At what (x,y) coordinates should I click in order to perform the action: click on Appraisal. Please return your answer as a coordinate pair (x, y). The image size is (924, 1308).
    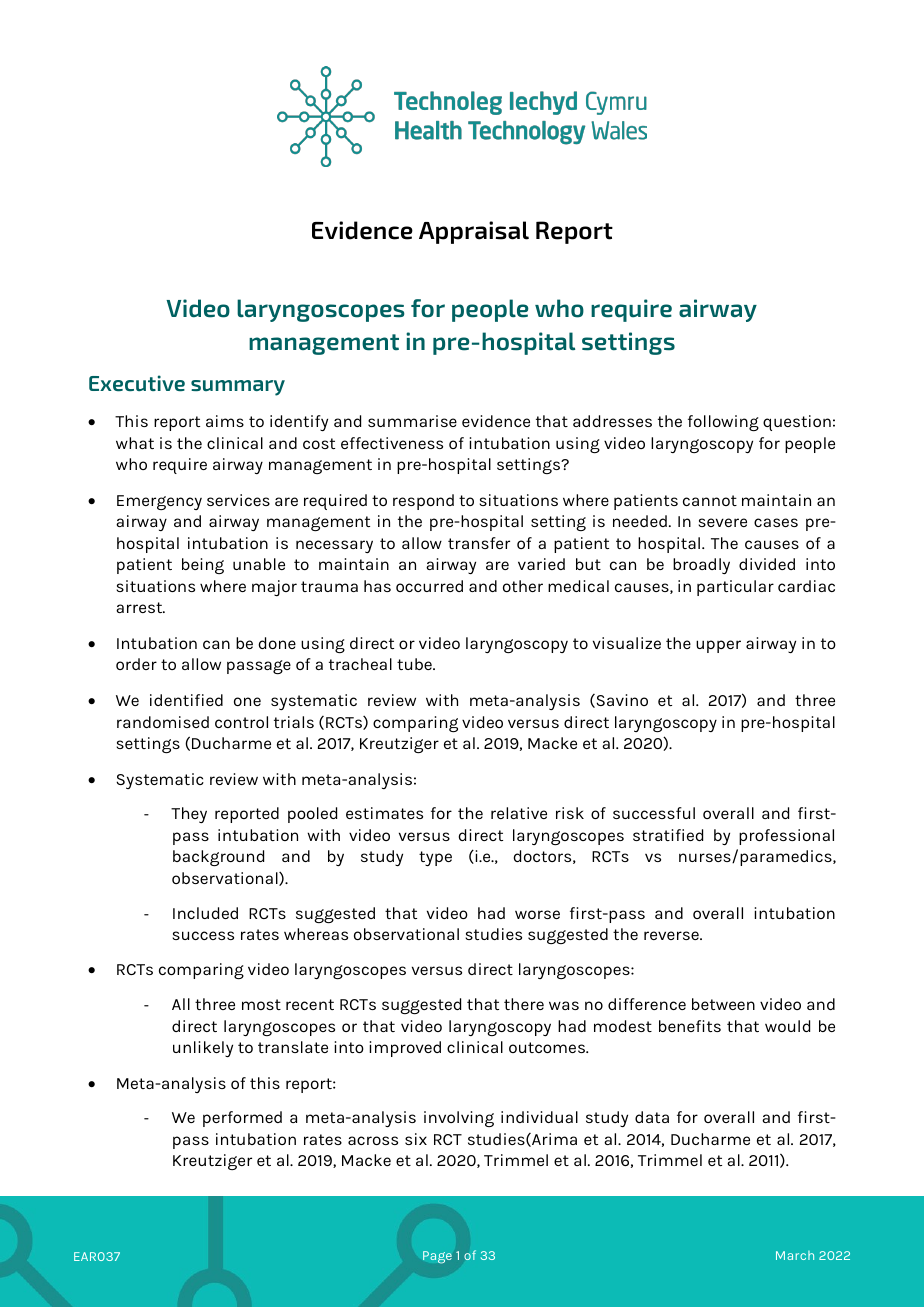
    Looking at the image, I should click on (474, 232).
